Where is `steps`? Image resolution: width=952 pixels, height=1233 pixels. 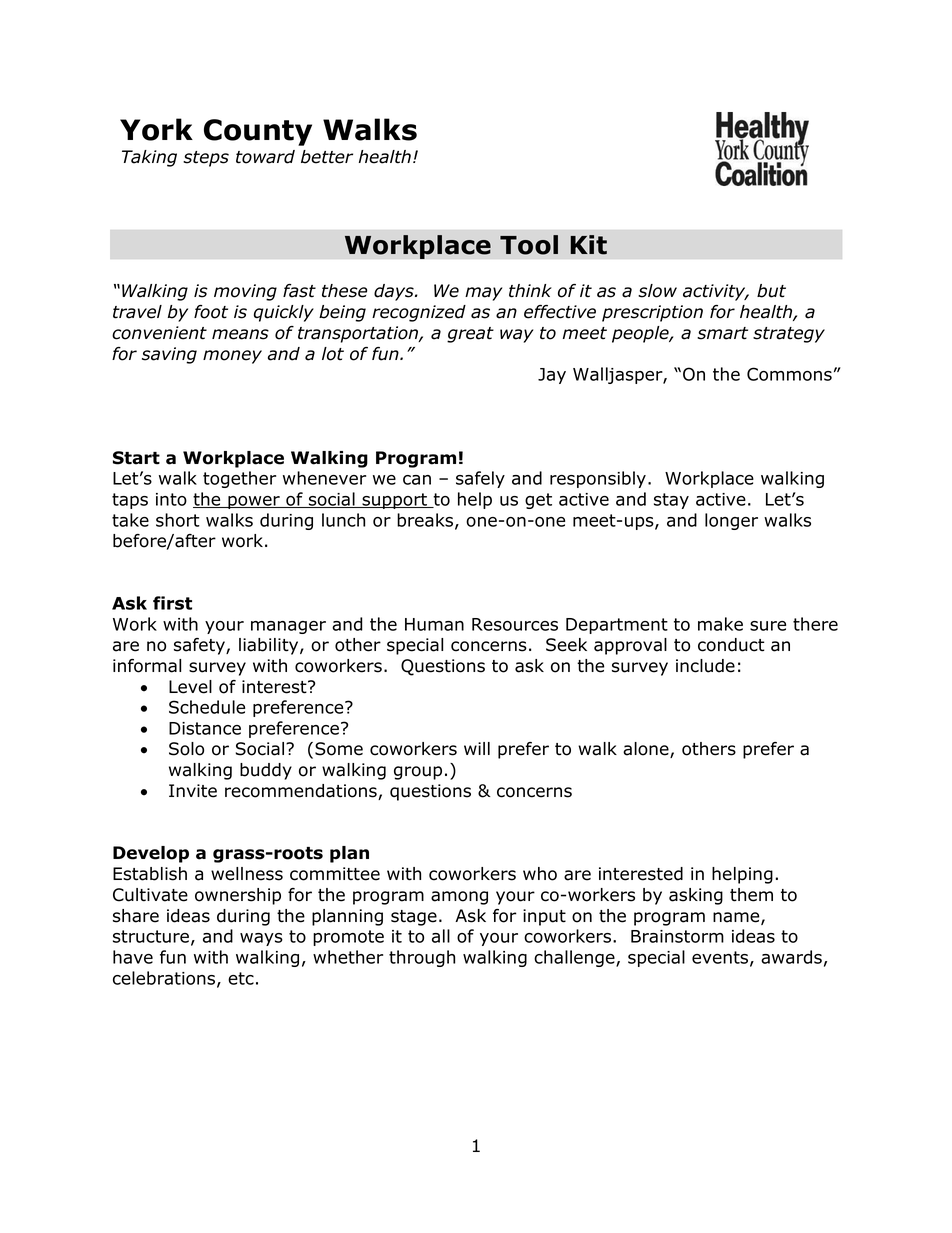
steps is located at coordinates (206, 159).
